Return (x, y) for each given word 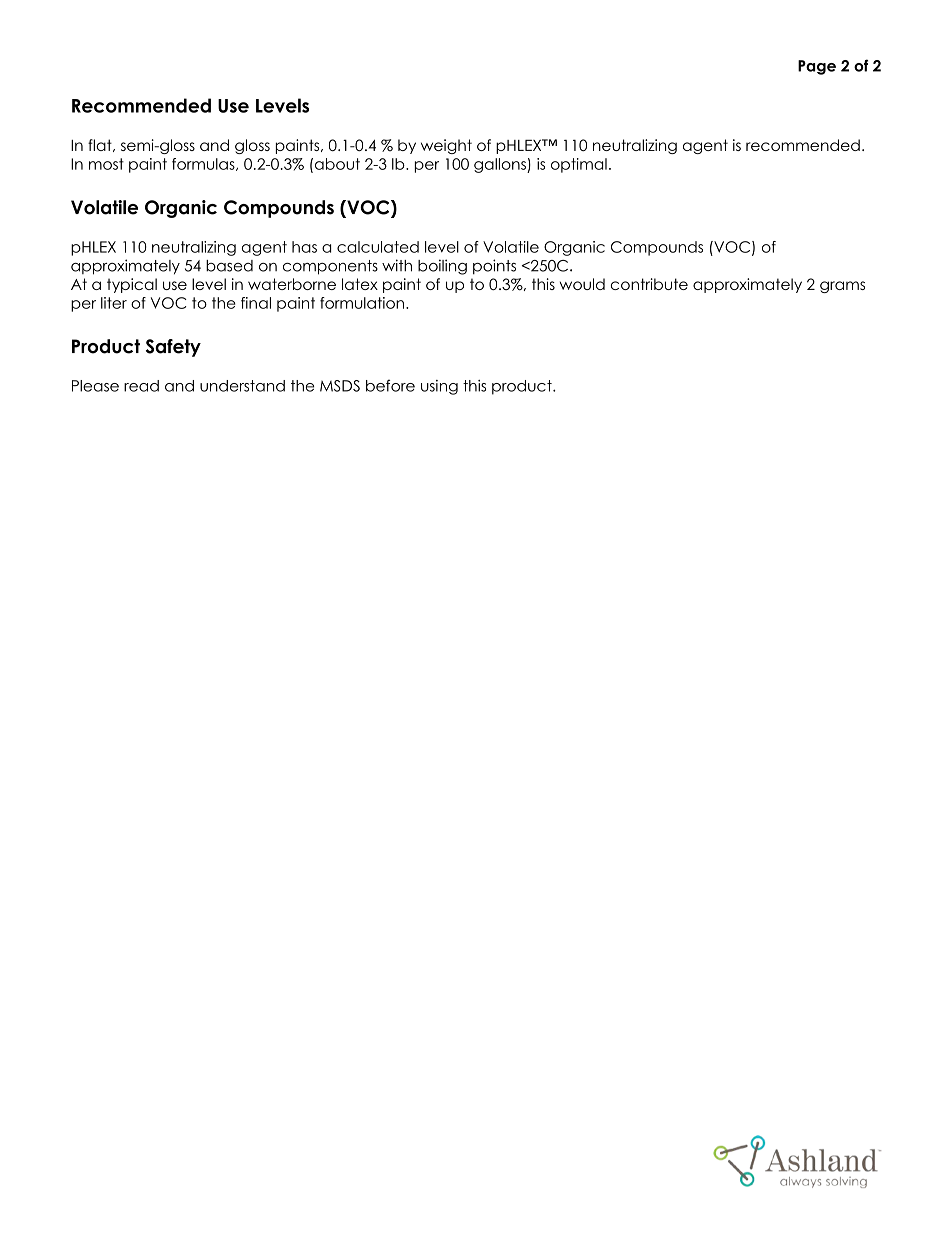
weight (446, 146)
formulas (204, 164)
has (304, 247)
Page (817, 67)
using (439, 387)
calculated (378, 247)
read (141, 386)
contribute (649, 284)
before (390, 385)
